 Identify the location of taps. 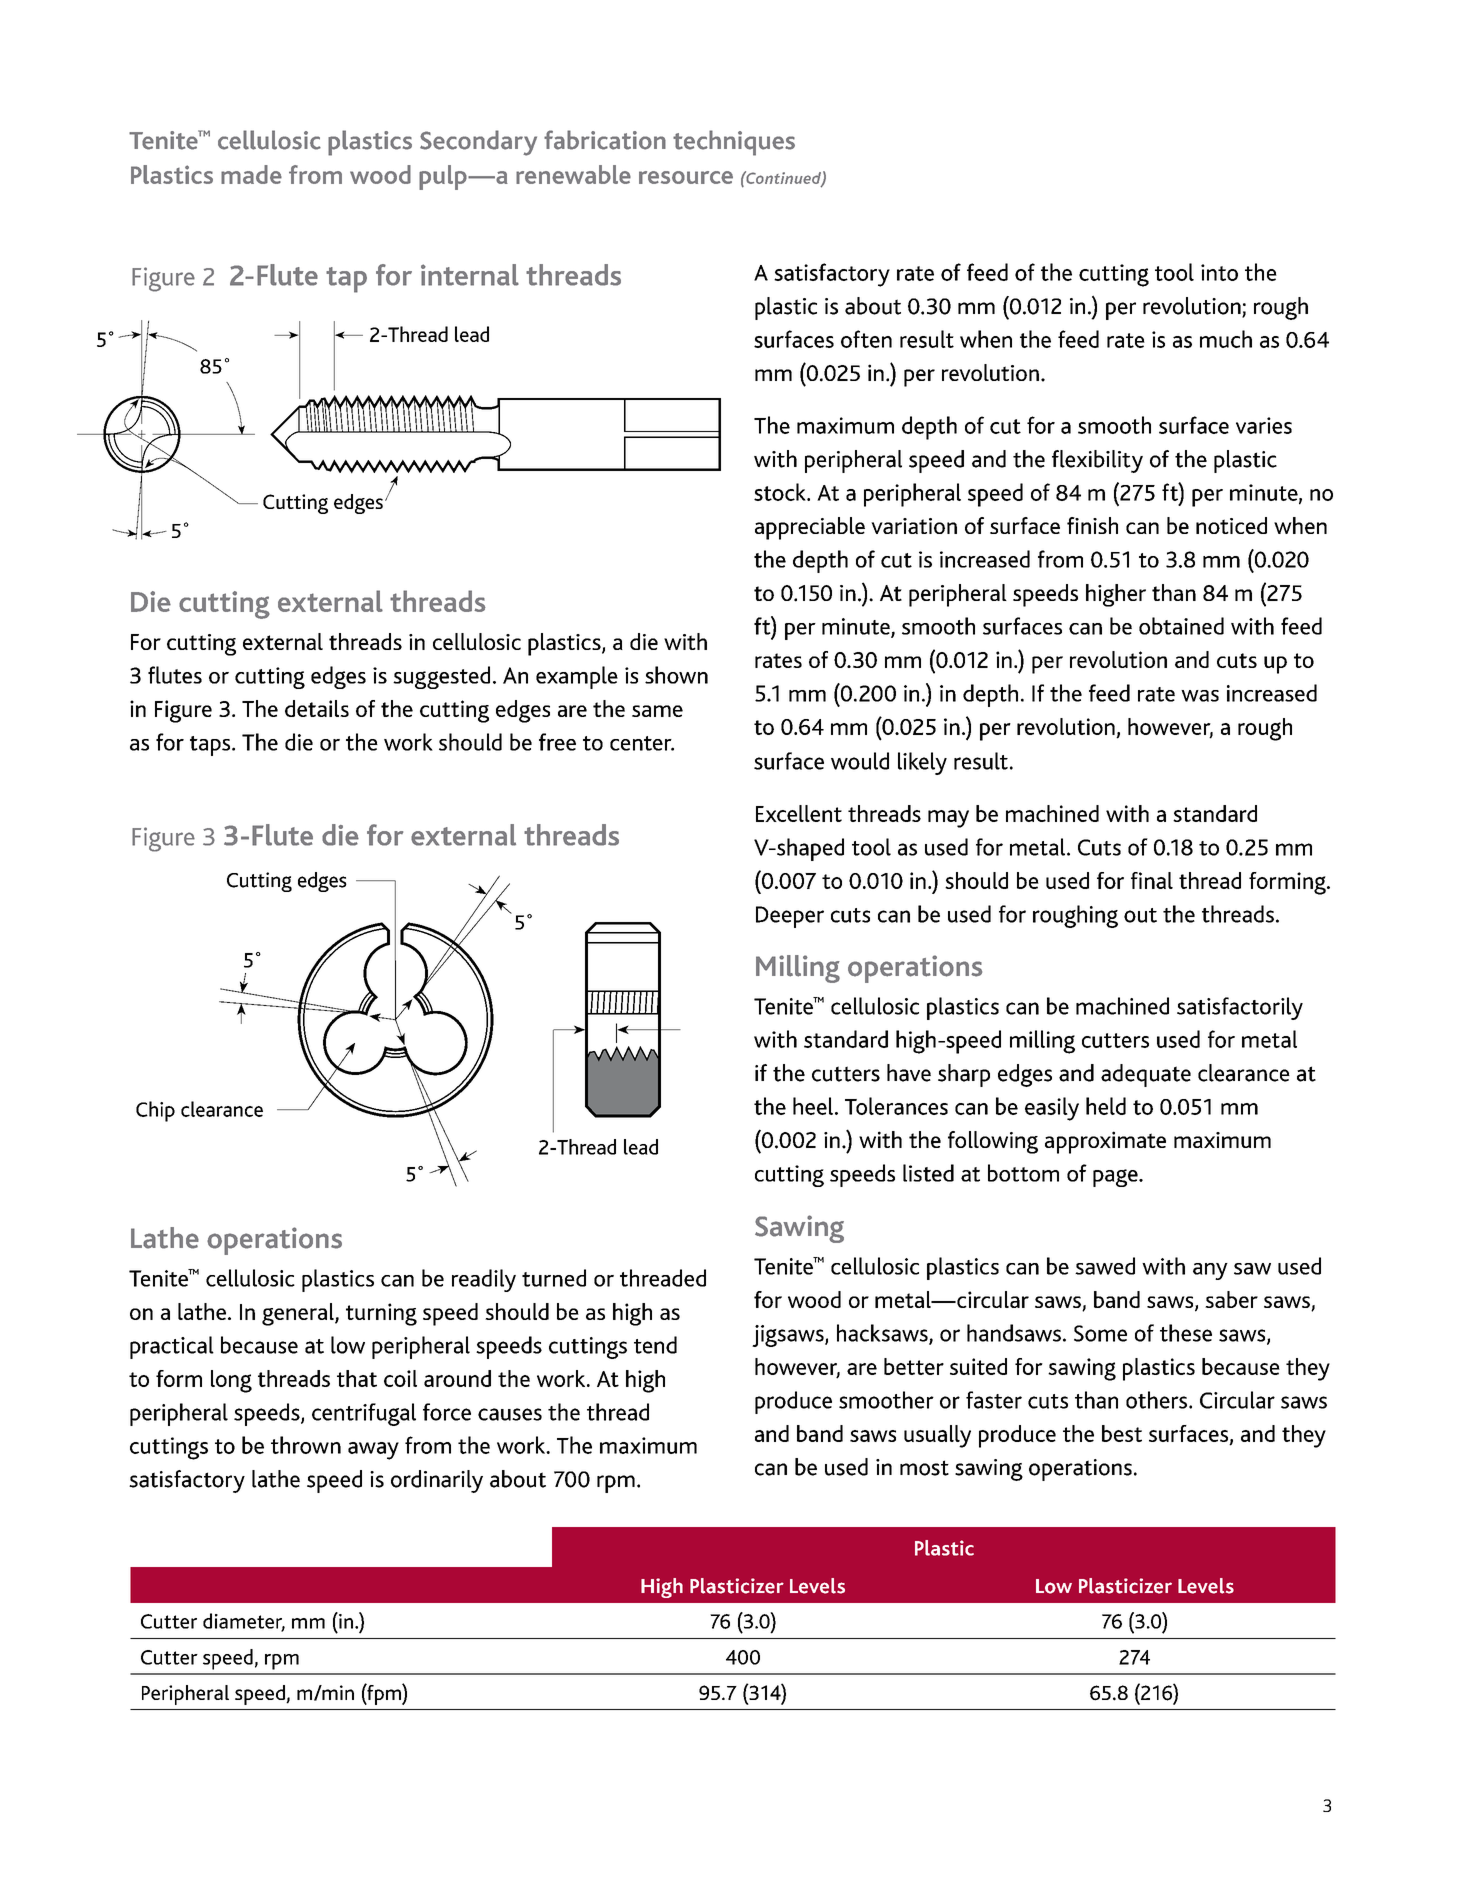
(211, 746).
